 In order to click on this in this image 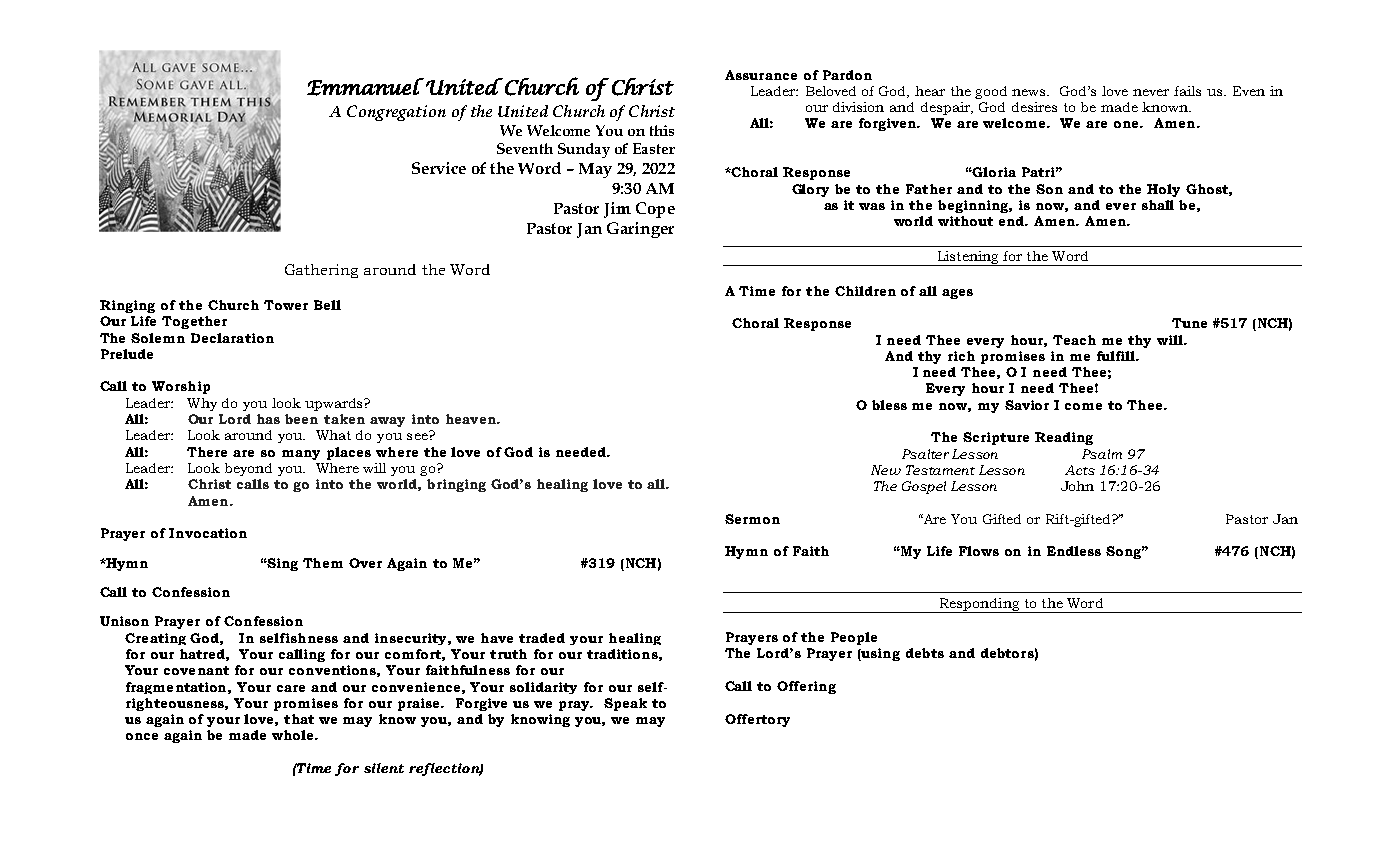, I will do `click(662, 130)`.
